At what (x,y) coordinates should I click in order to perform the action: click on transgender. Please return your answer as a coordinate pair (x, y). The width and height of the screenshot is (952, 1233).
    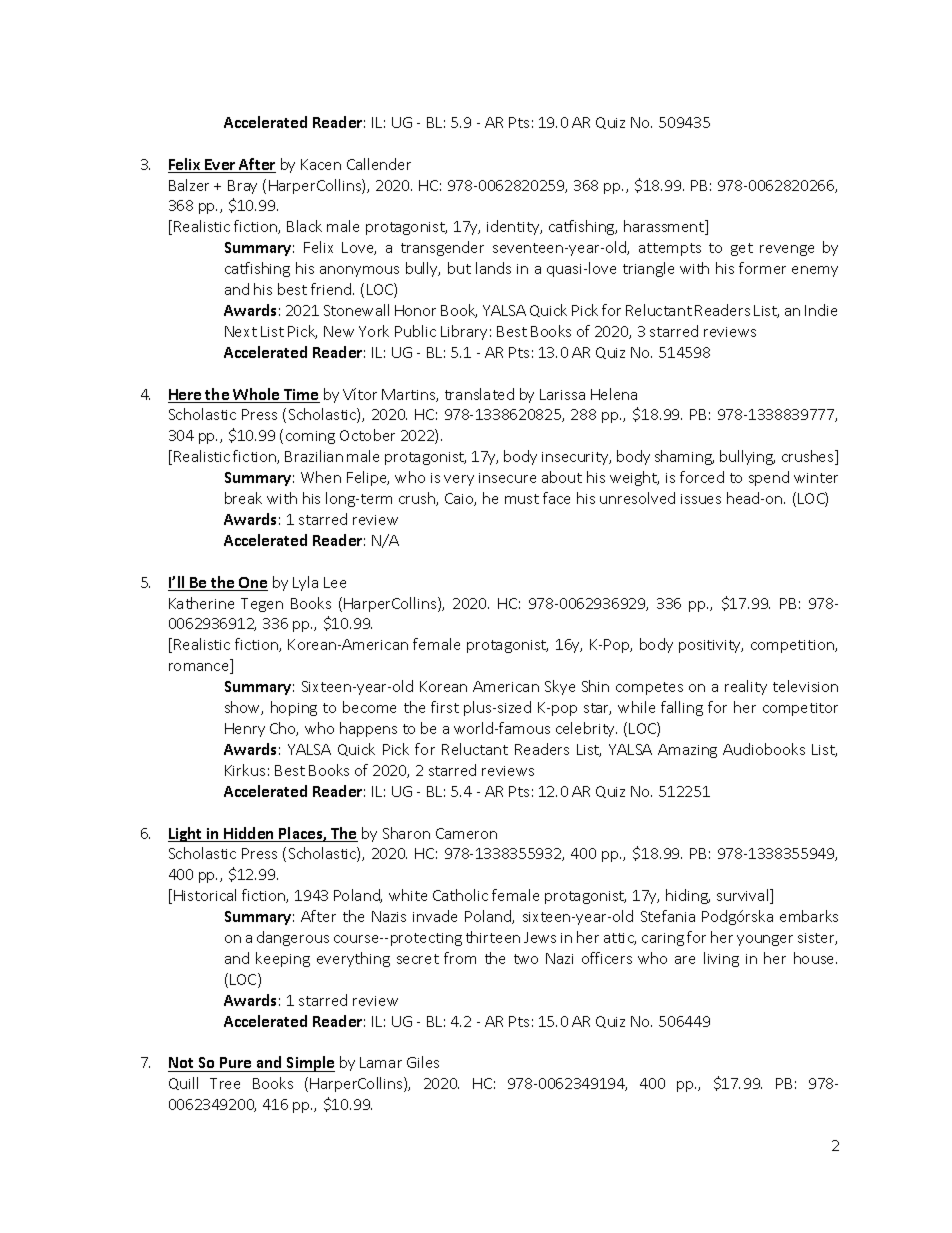
    Looking at the image, I should click on (442, 248).
